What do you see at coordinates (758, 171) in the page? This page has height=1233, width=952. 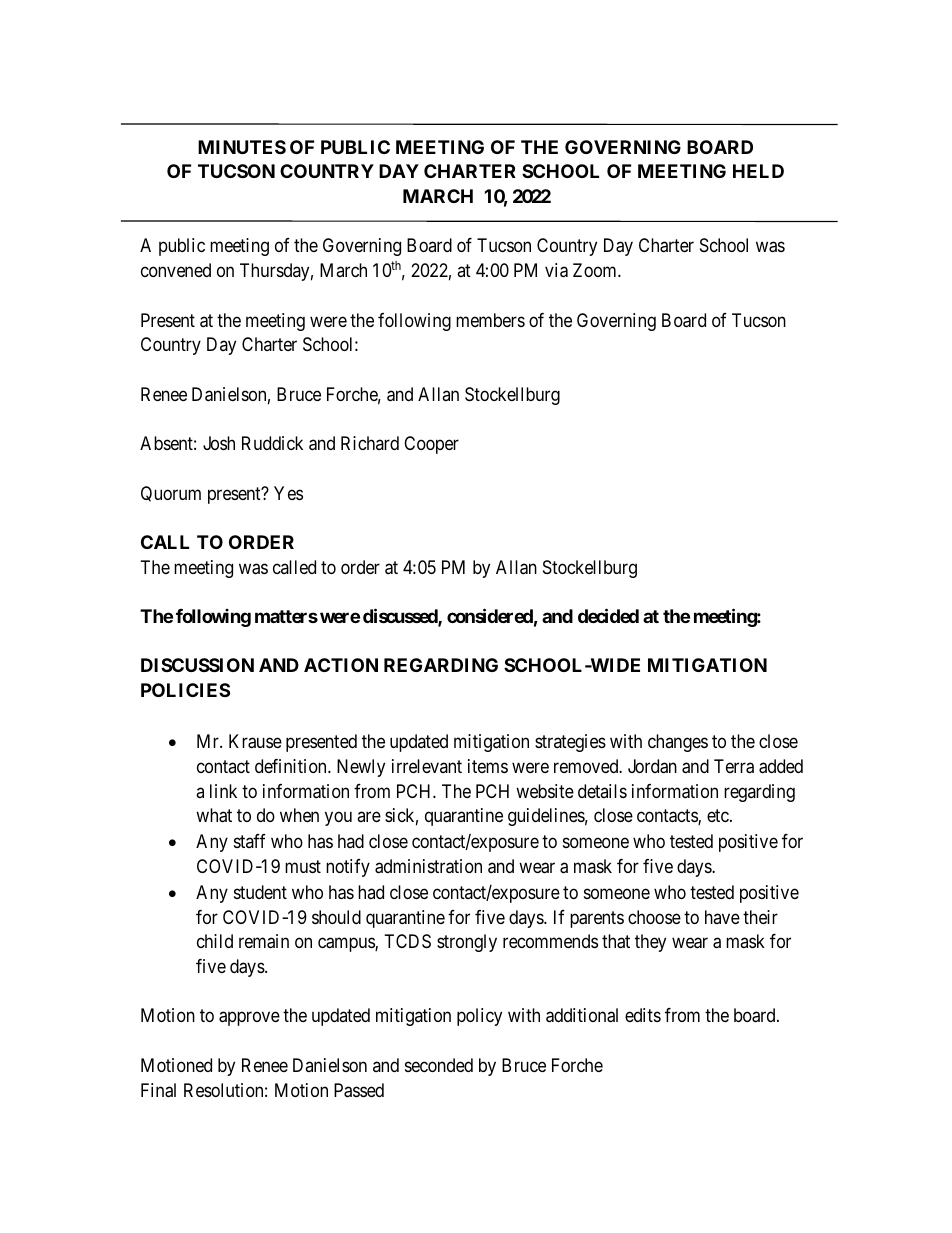 I see `HELD` at bounding box center [758, 171].
